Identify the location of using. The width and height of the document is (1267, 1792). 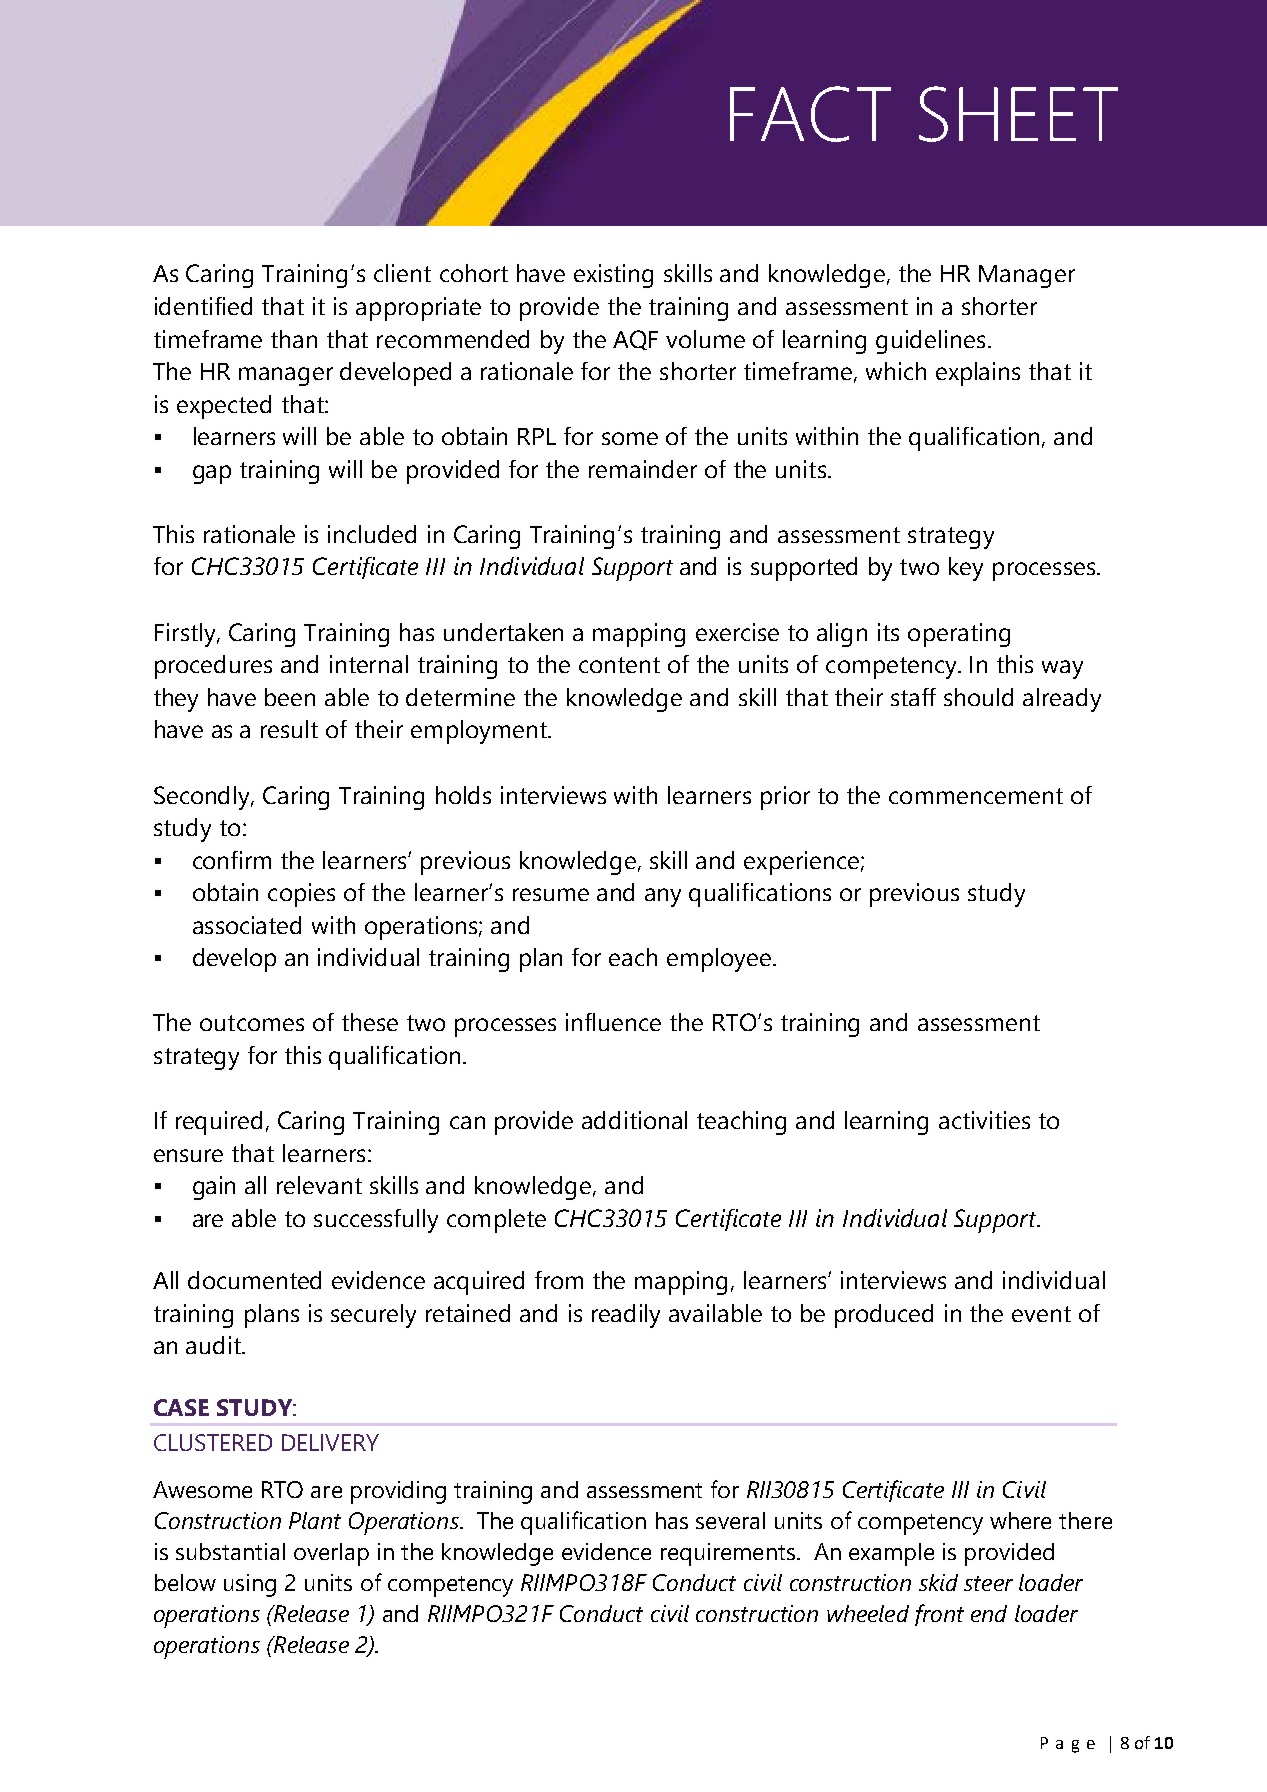
(250, 1585).
